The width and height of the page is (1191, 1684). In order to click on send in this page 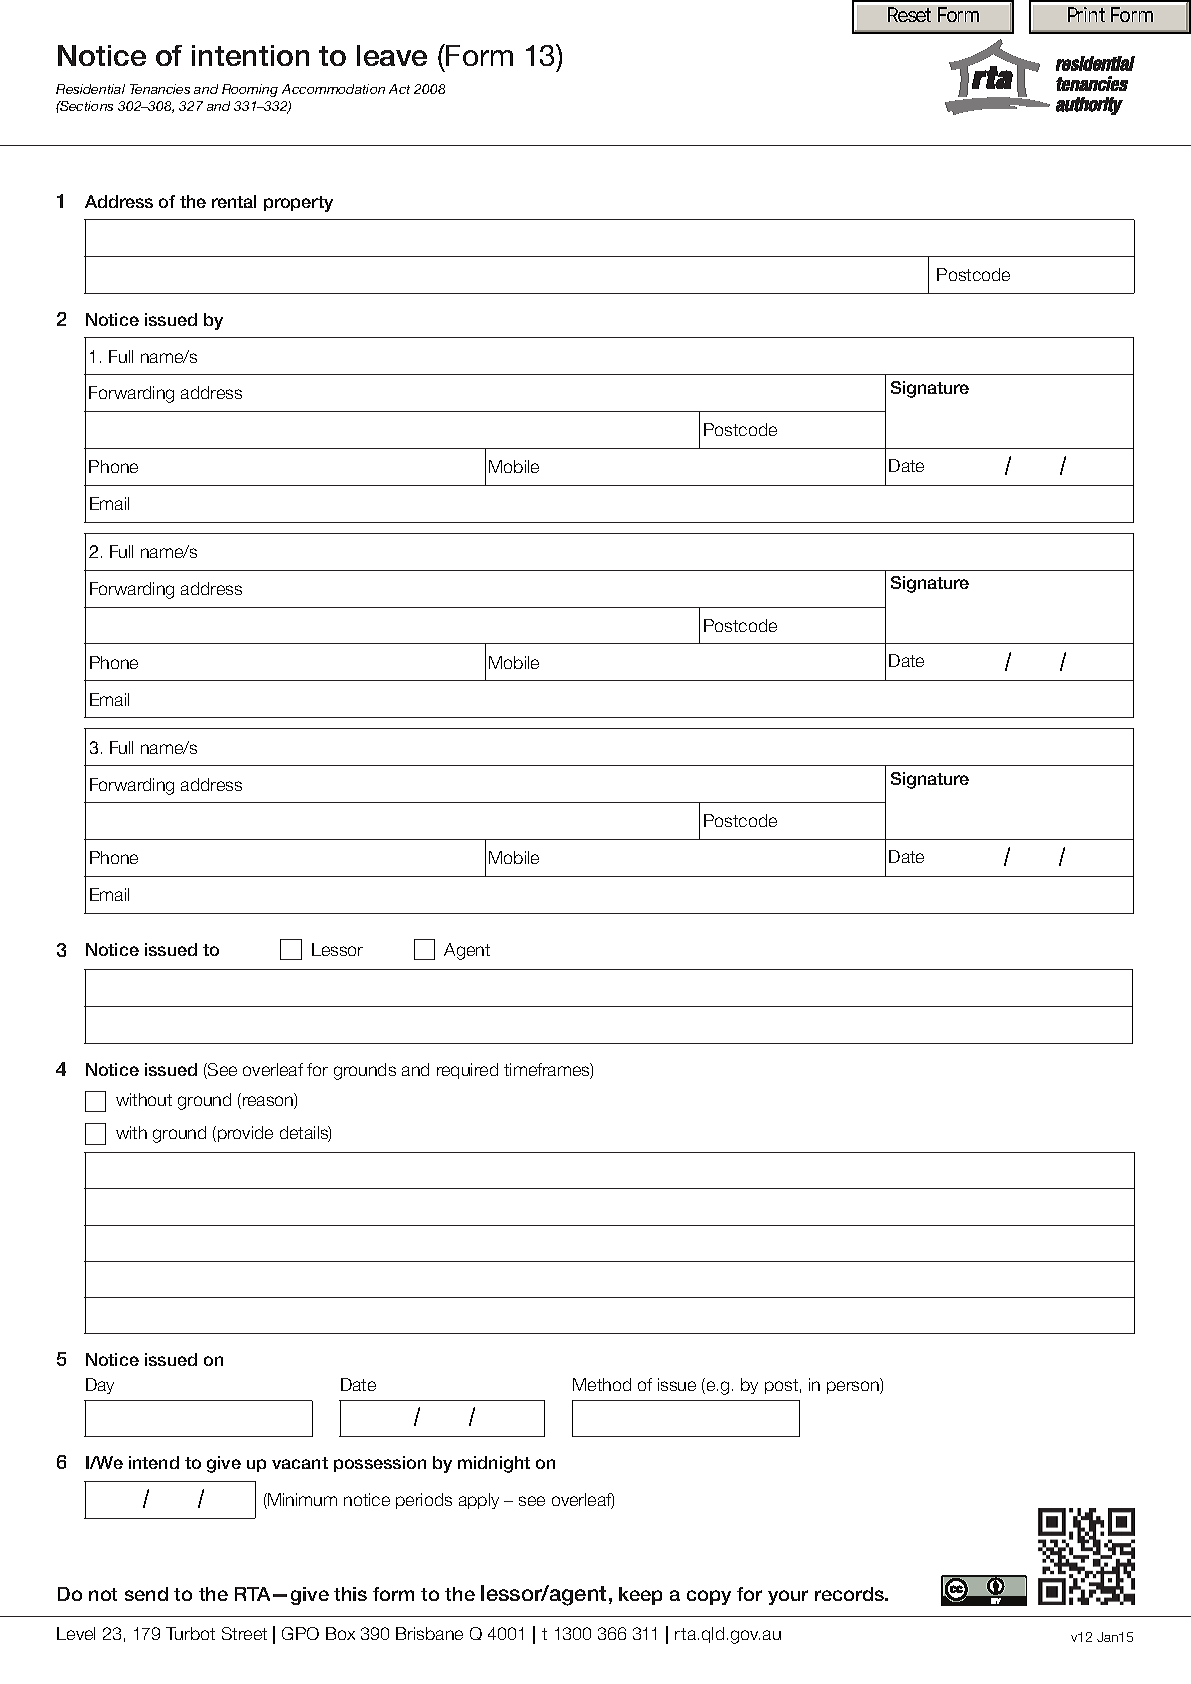, I will do `click(146, 1594)`.
